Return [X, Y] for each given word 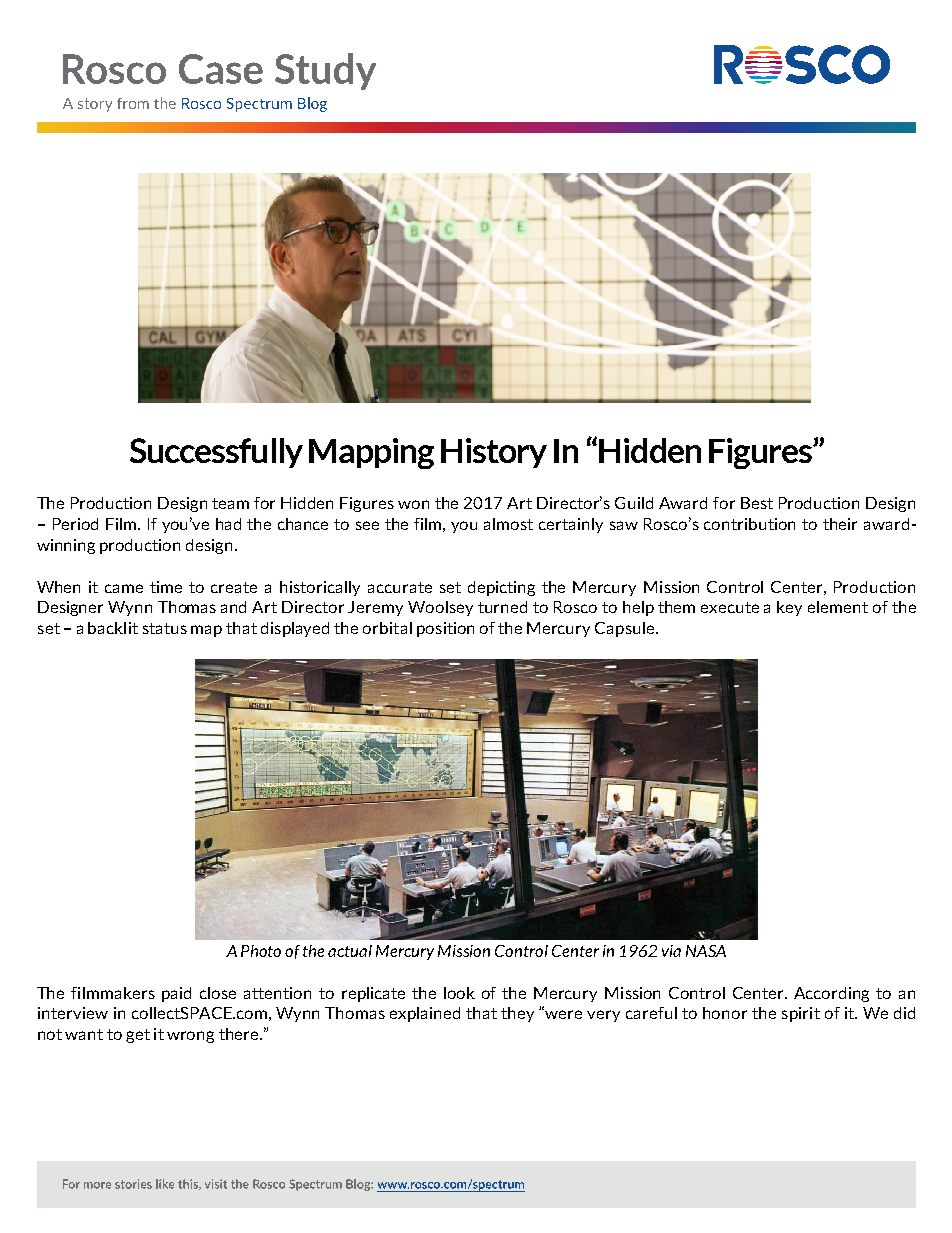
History [494, 453]
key [789, 608]
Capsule [626, 629]
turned [502, 607]
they [517, 1014]
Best [757, 503]
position [445, 629]
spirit [801, 1014]
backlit [113, 628]
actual [350, 951]
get [138, 1036]
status [165, 628]
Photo [261, 951]
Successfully [216, 453]
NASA [706, 951]
